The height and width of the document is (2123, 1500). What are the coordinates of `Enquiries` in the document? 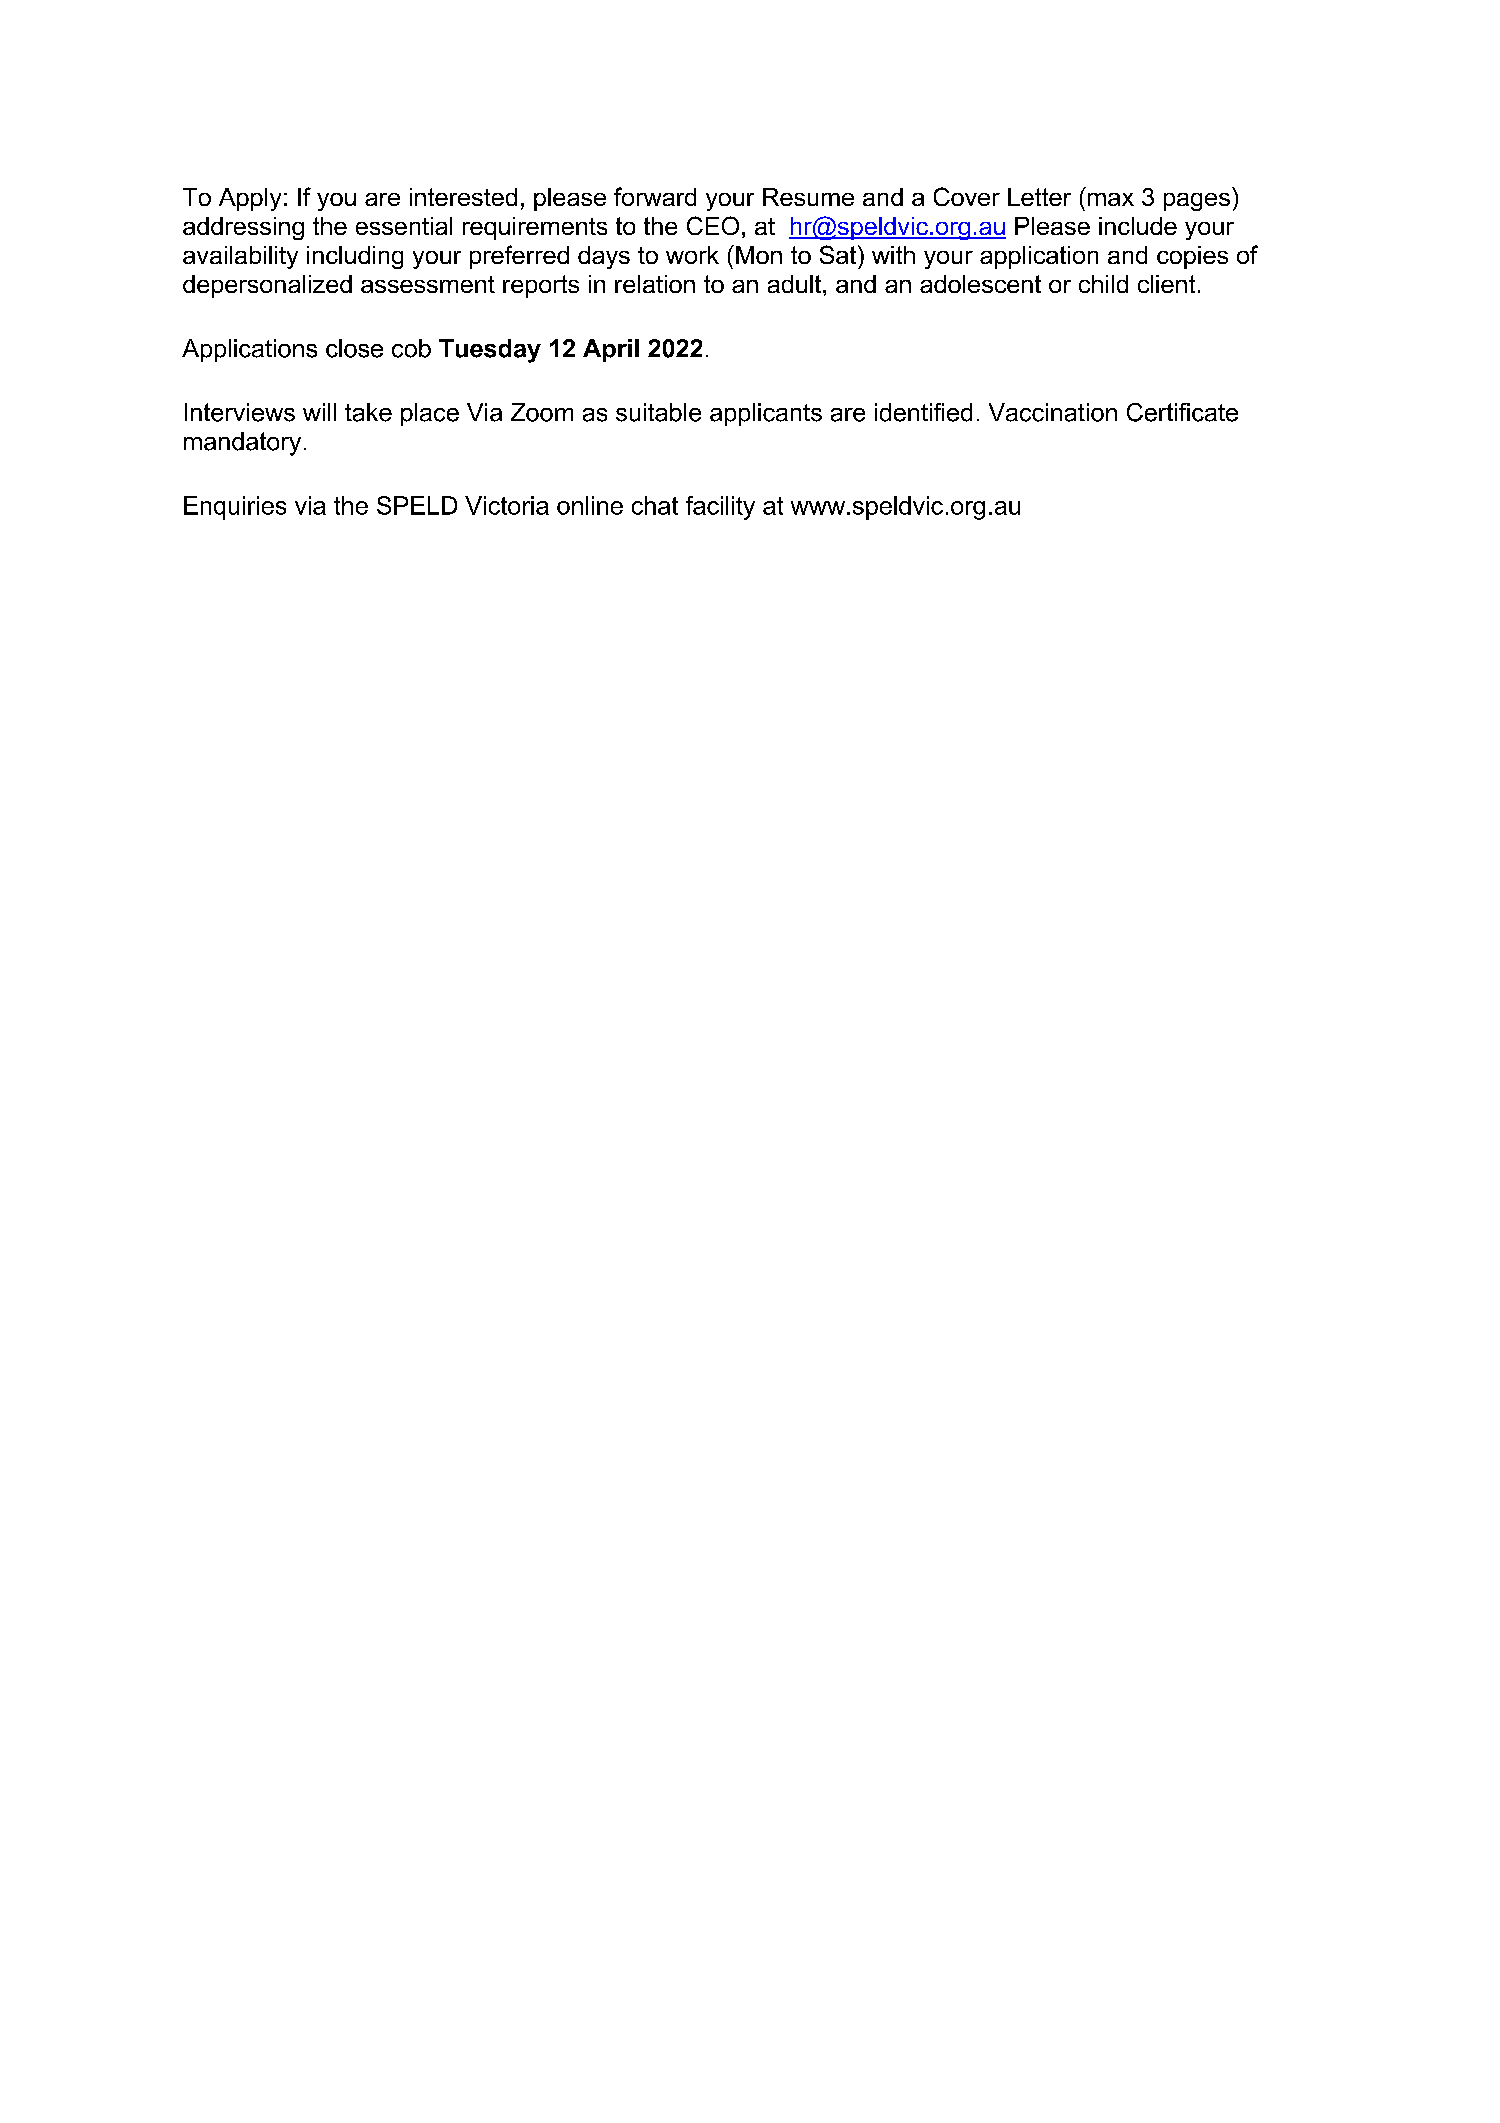 It's located at (235, 508).
